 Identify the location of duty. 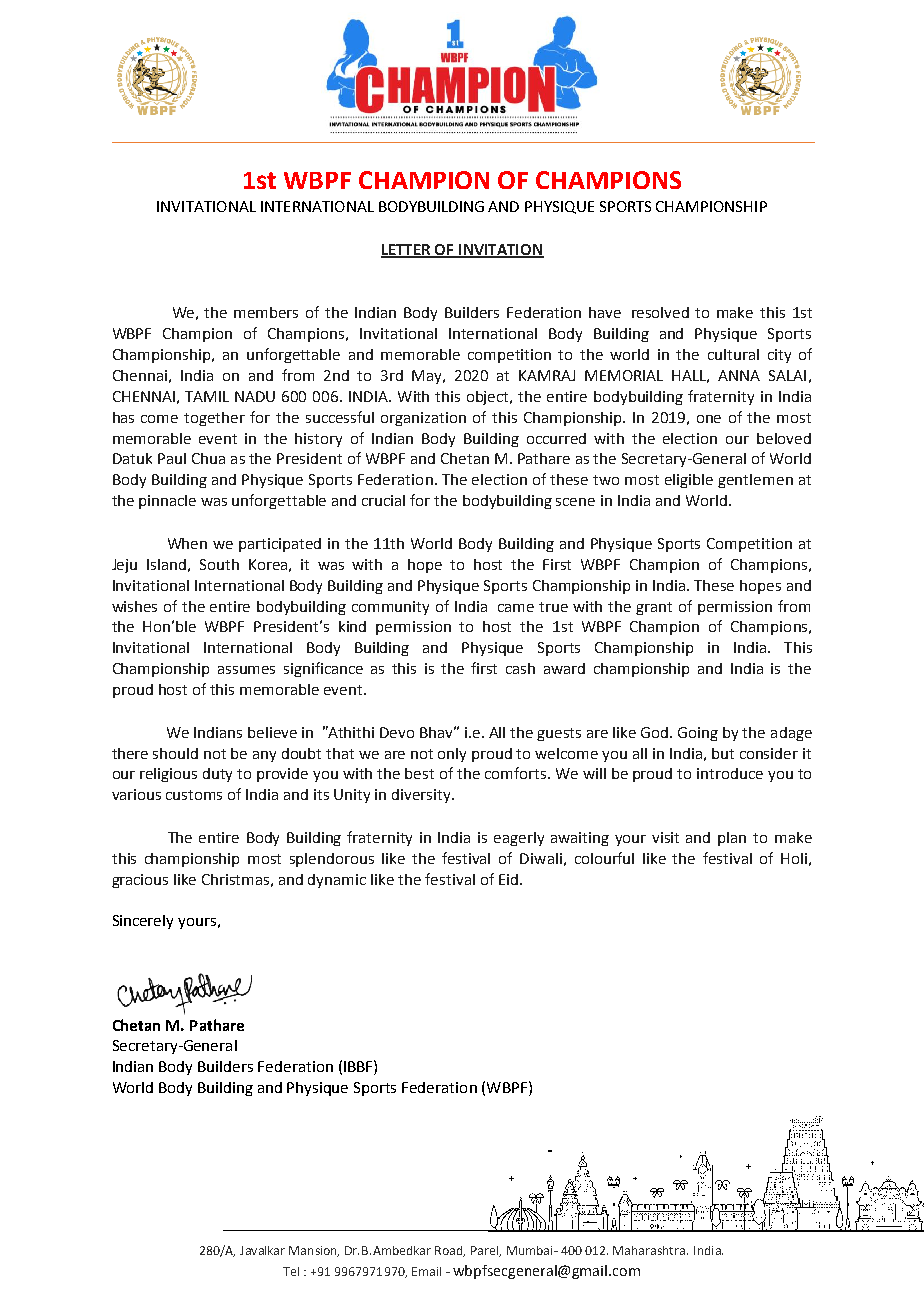
(217, 775).
